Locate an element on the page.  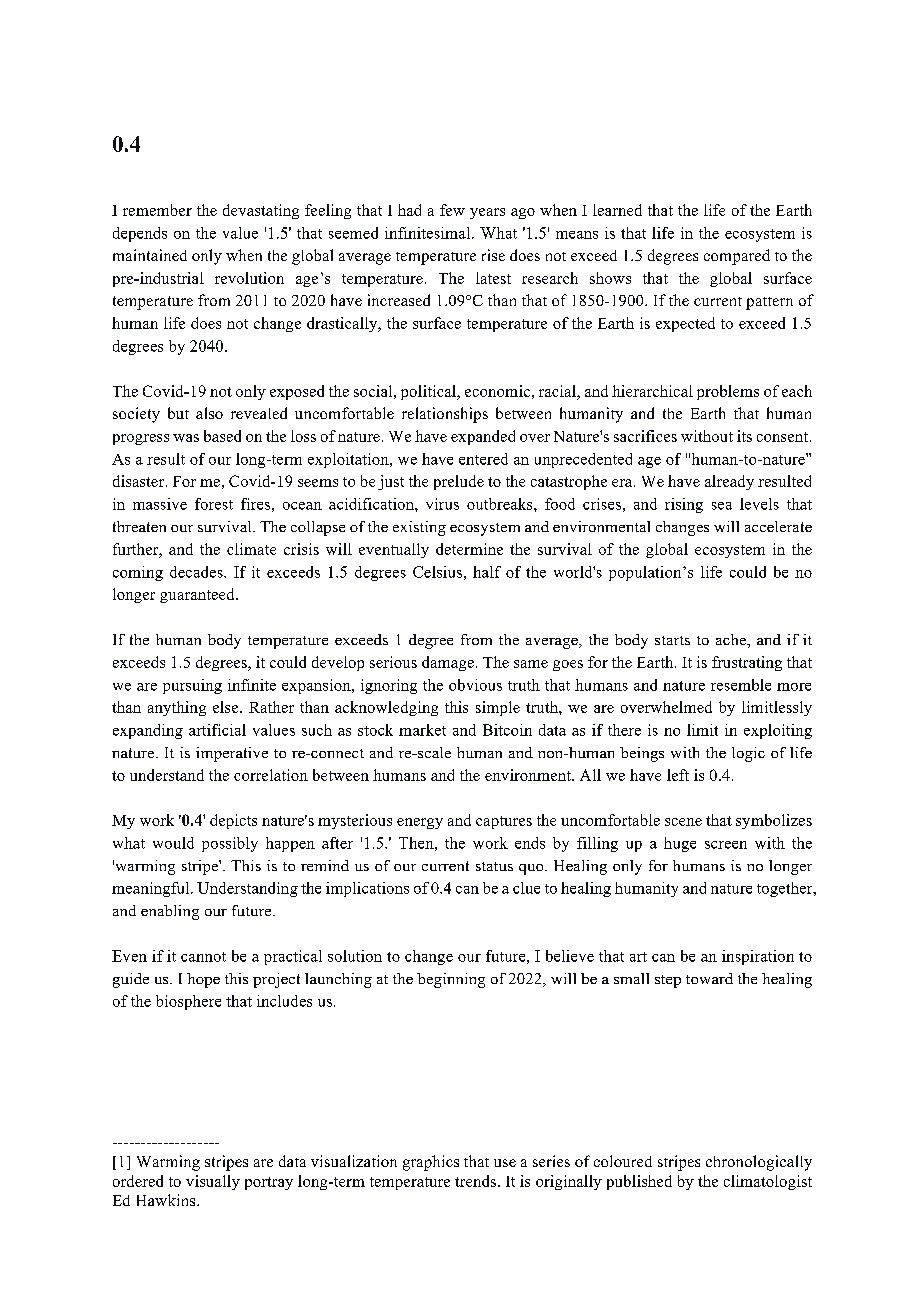
compared is located at coordinates (737, 257).
